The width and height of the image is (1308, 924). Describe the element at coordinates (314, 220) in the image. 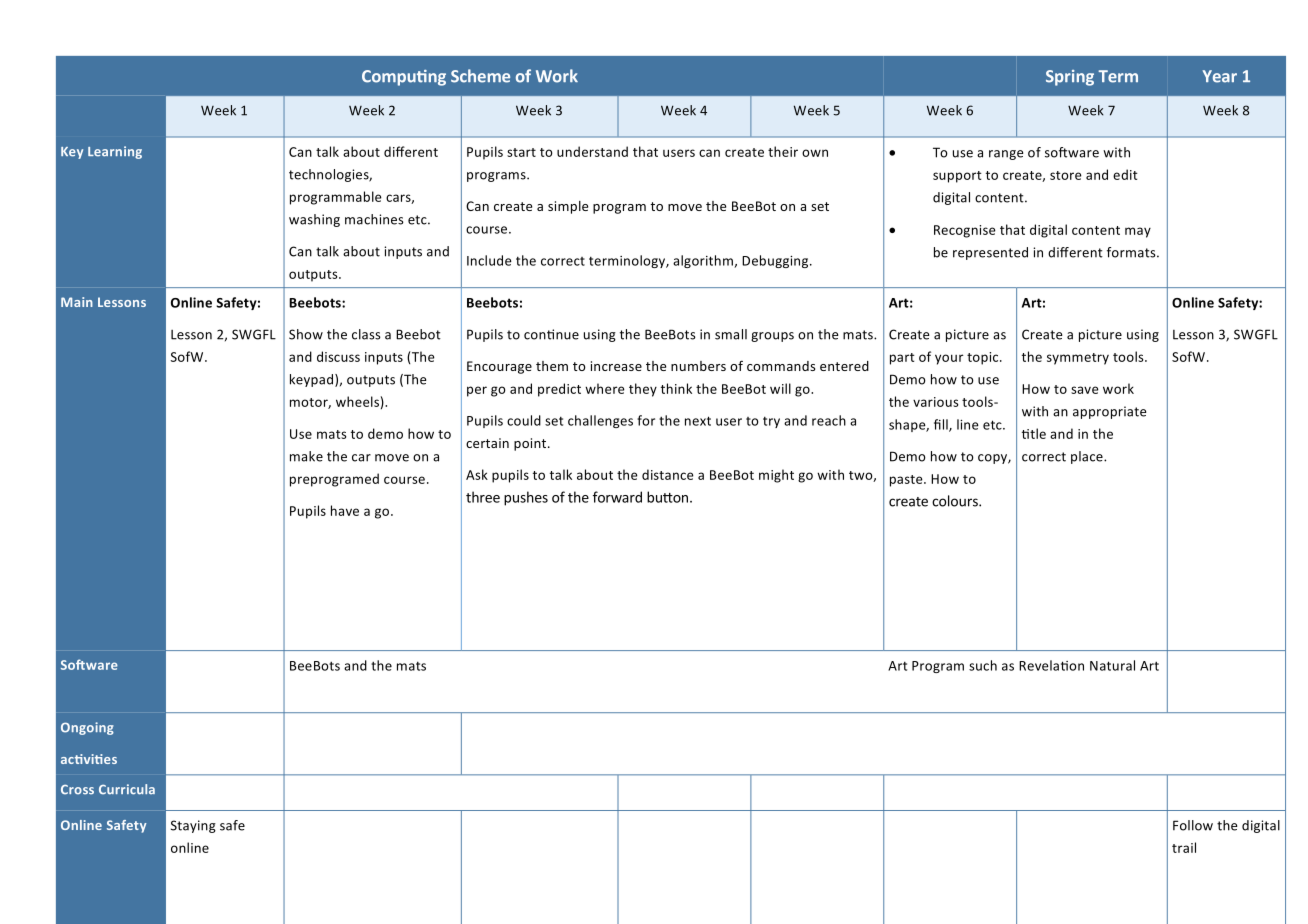

I see `washing` at that location.
